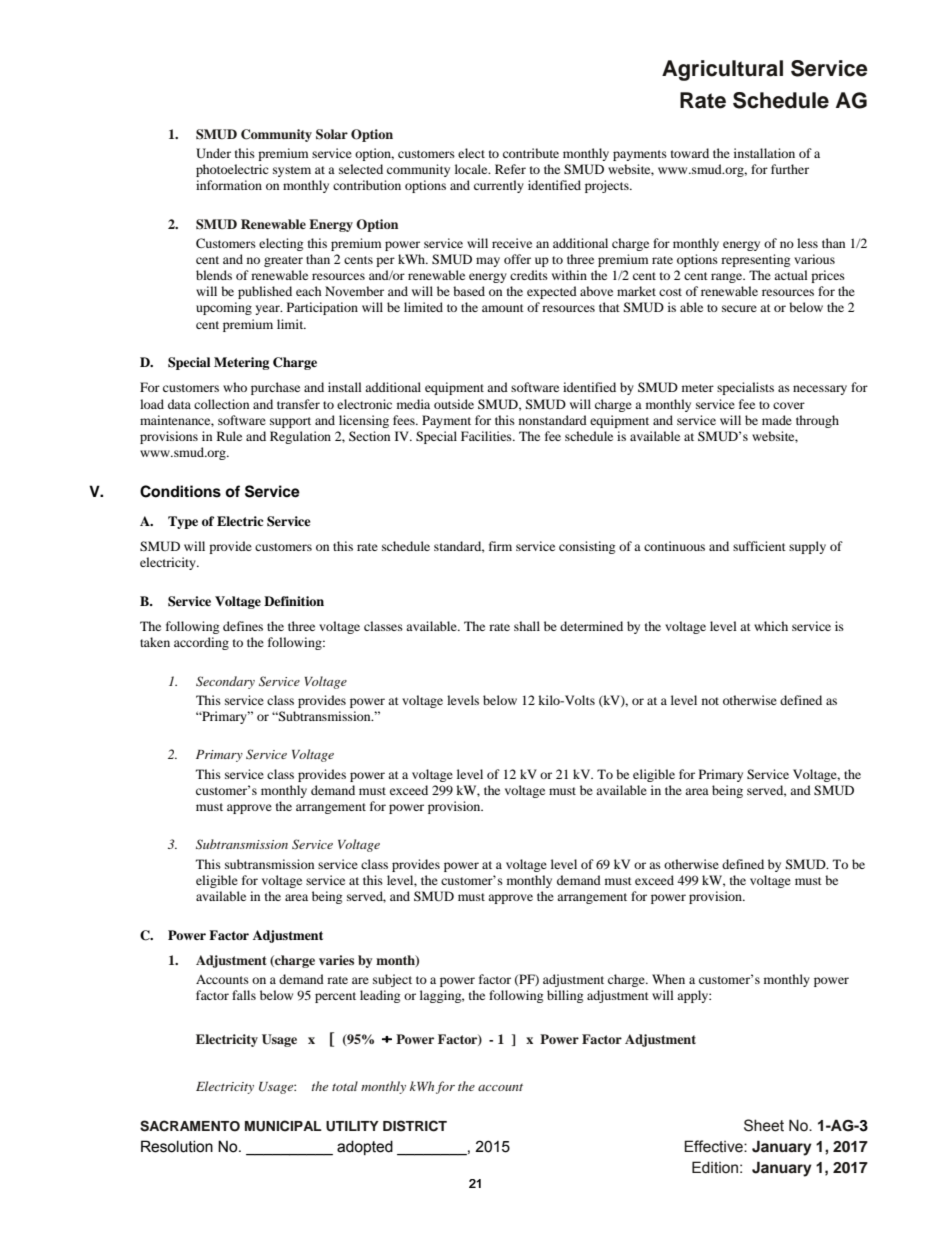 The image size is (952, 1233). What do you see at coordinates (213, 153) in the screenshot?
I see `Under` at bounding box center [213, 153].
